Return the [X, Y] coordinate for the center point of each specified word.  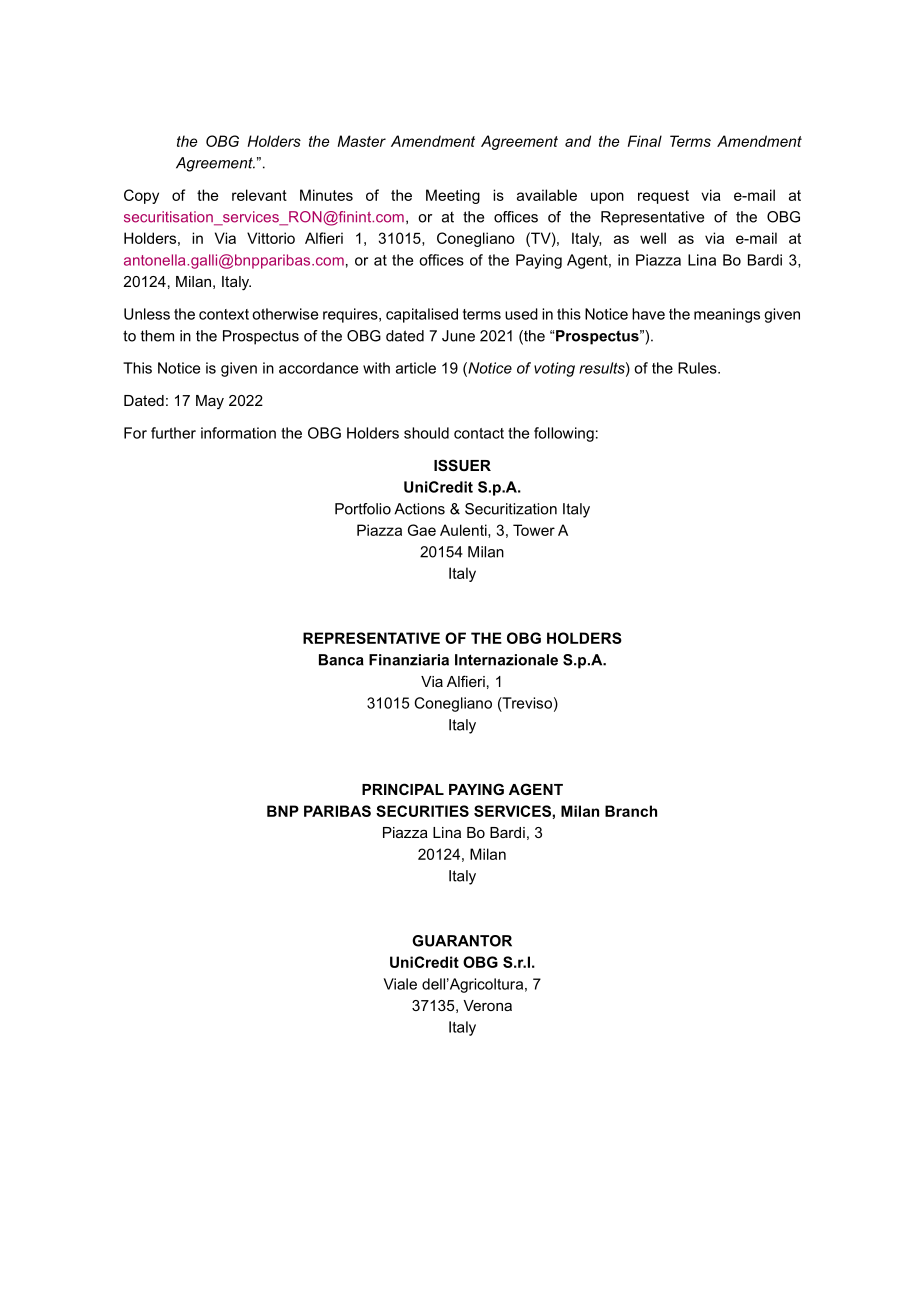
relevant [259, 195]
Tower [534, 530]
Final [645, 141]
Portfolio [363, 509]
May [210, 402]
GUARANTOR [462, 941]
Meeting [453, 196]
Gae [422, 530]
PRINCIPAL [403, 789]
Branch [631, 811]
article [416, 368]
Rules [698, 368]
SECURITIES [422, 811]
